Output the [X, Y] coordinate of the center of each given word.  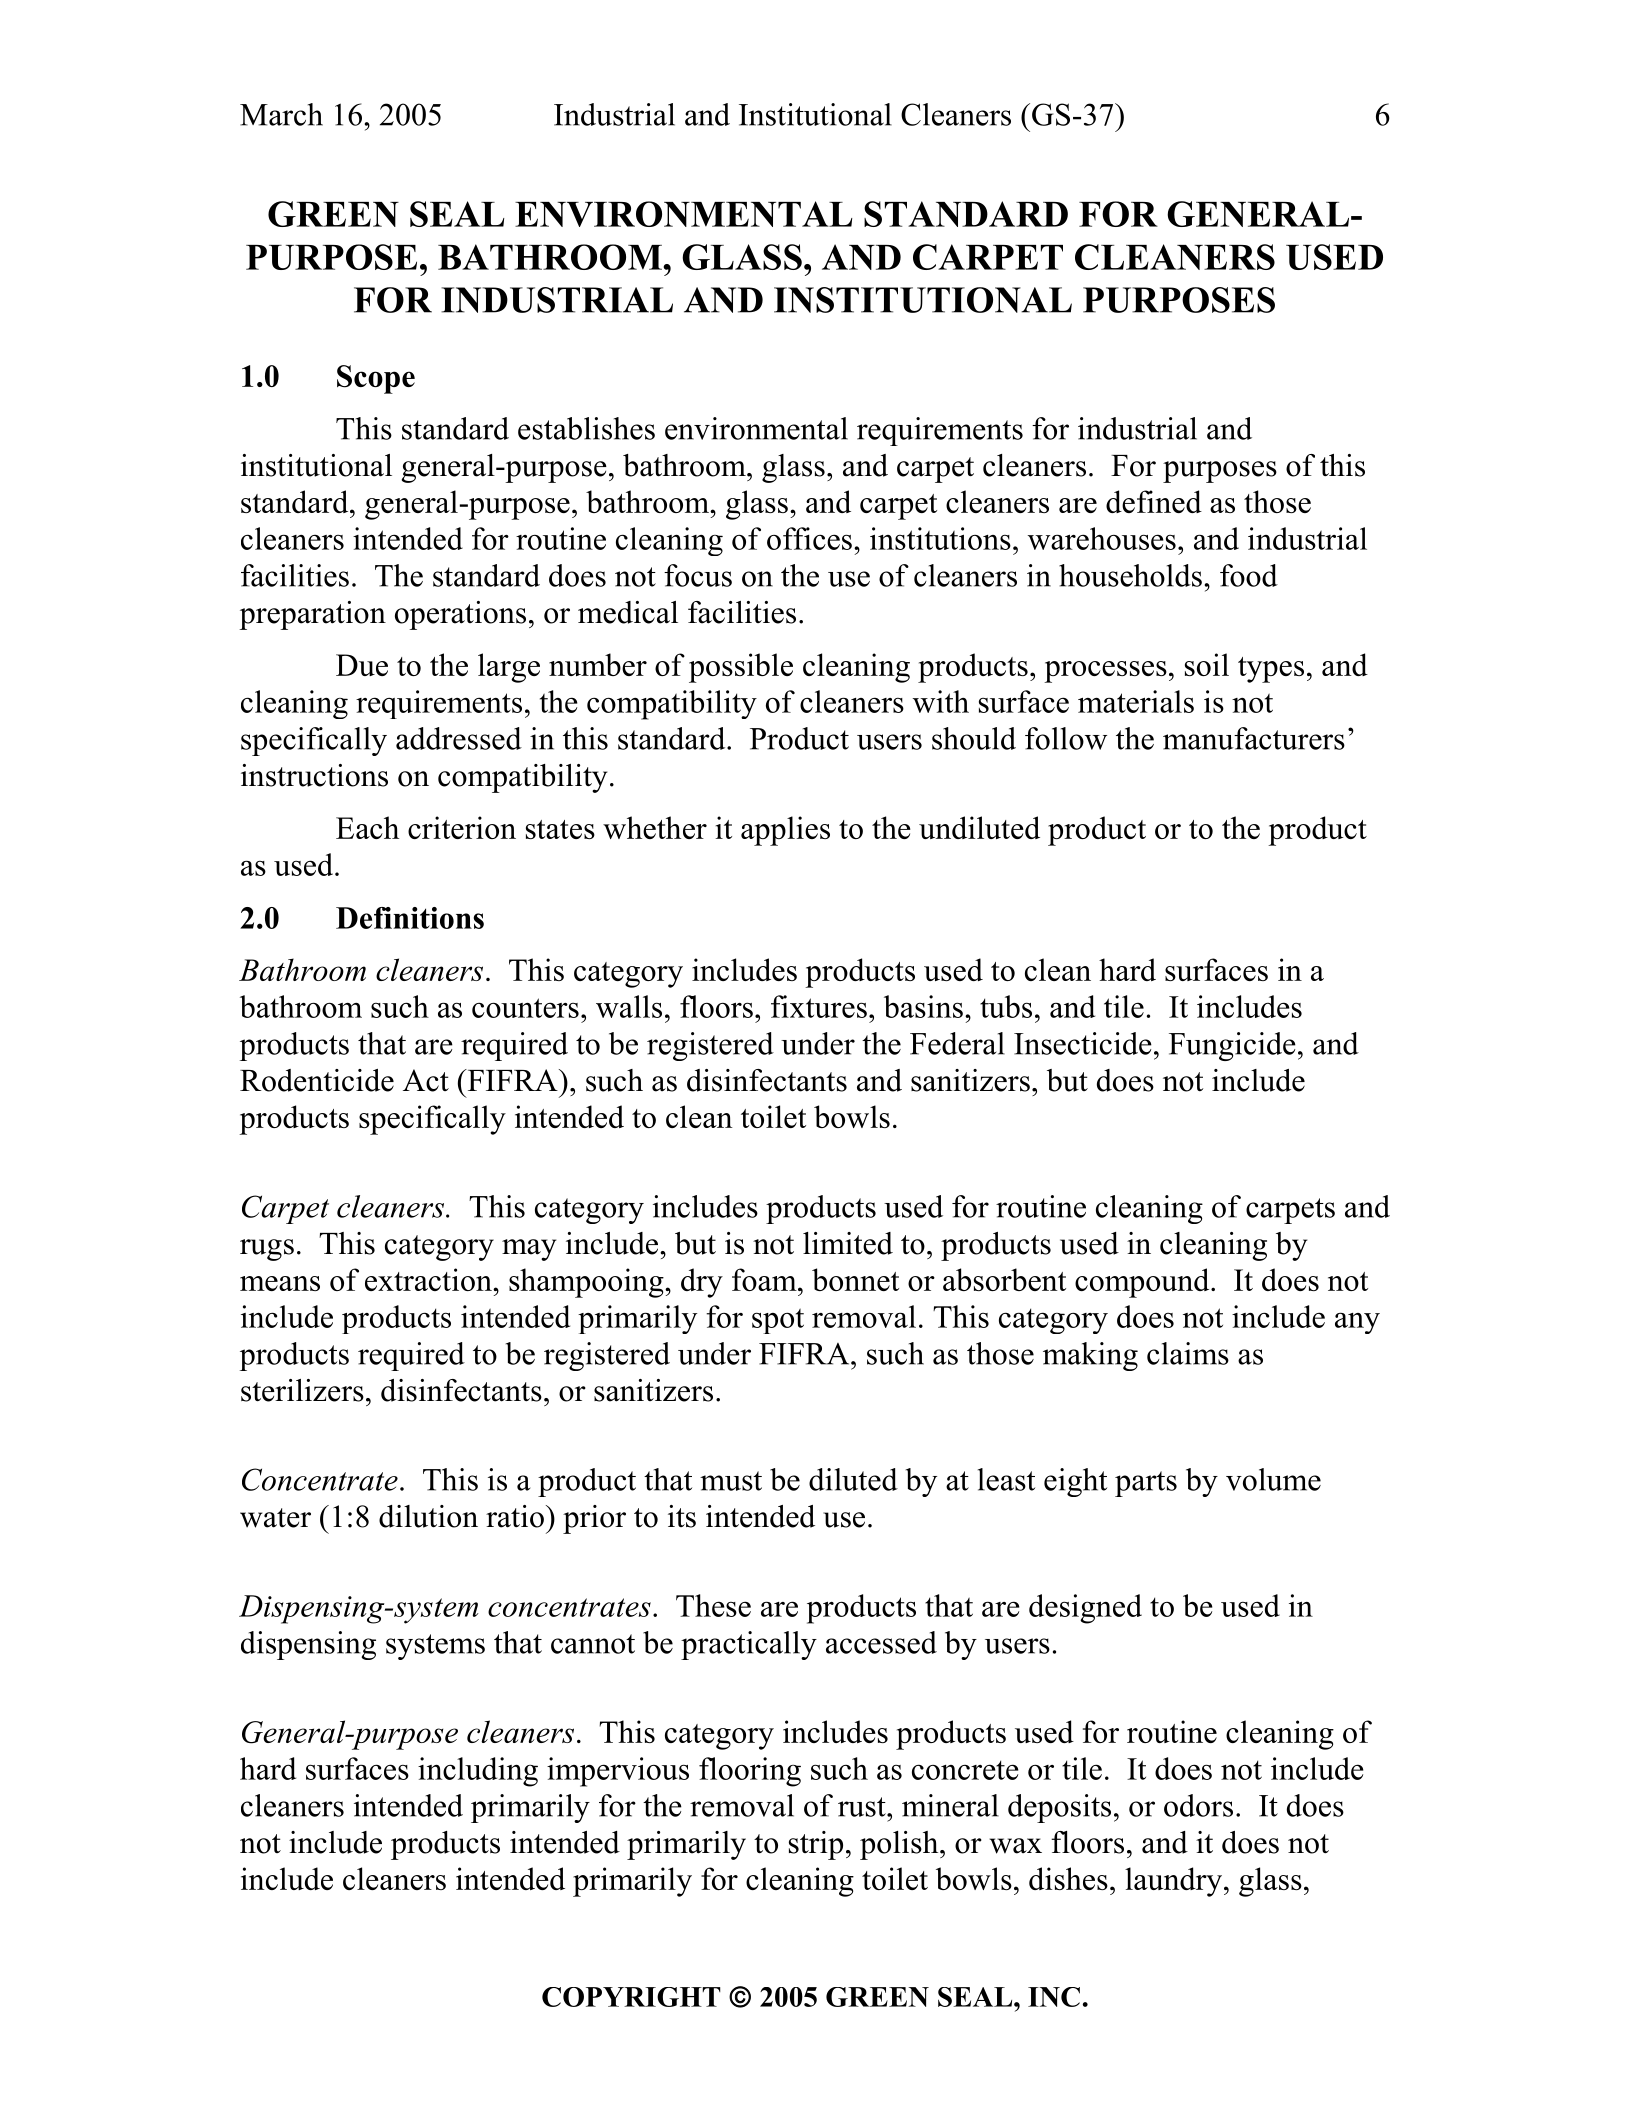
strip [816, 1845]
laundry [1175, 1882]
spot [778, 1321]
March [281, 114]
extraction [429, 1279]
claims [1188, 1353]
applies [785, 831]
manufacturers [1254, 738]
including [478, 1772]
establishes [586, 428]
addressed [459, 738]
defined [1154, 501]
